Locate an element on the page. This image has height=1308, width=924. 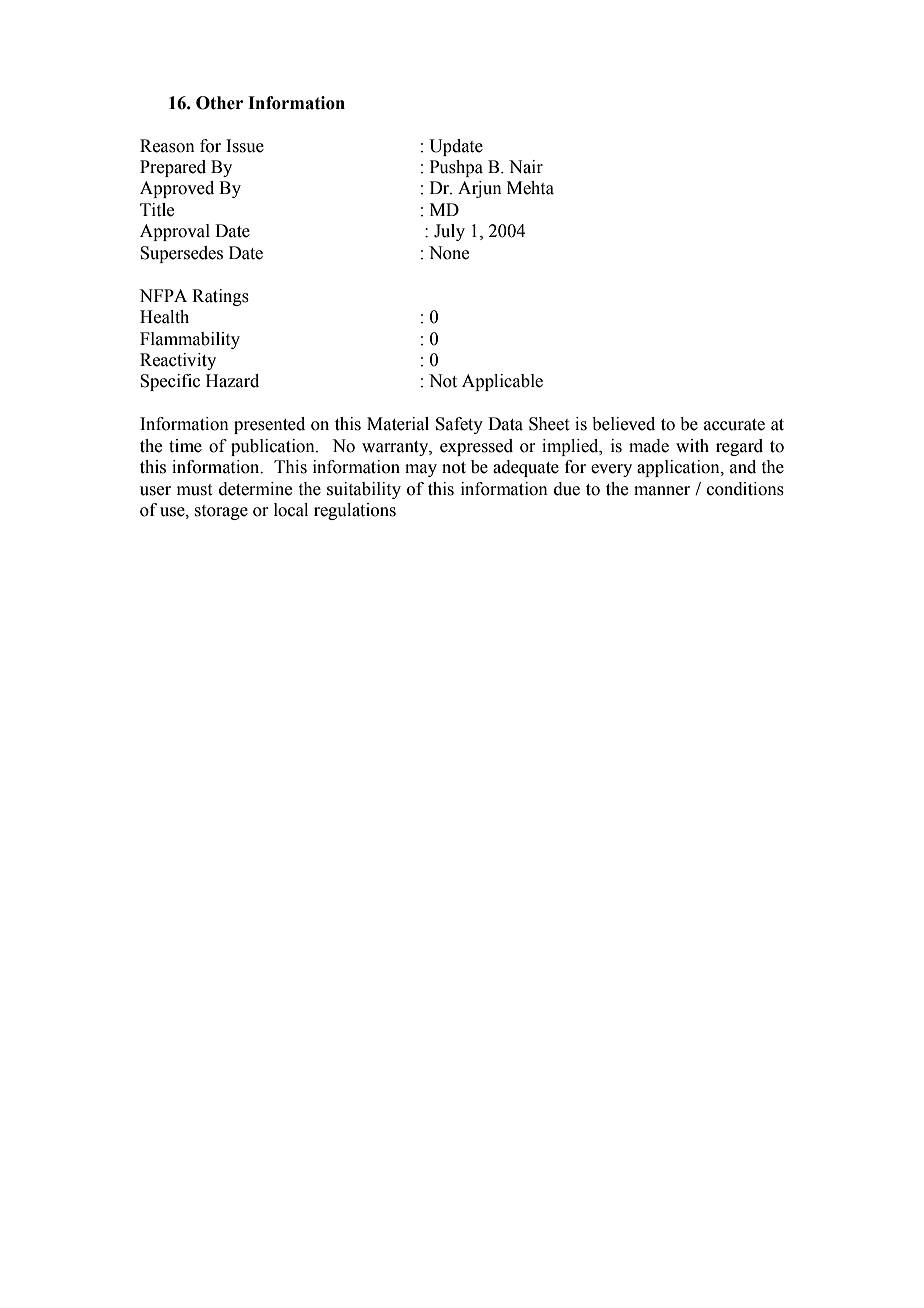
None is located at coordinates (449, 253).
